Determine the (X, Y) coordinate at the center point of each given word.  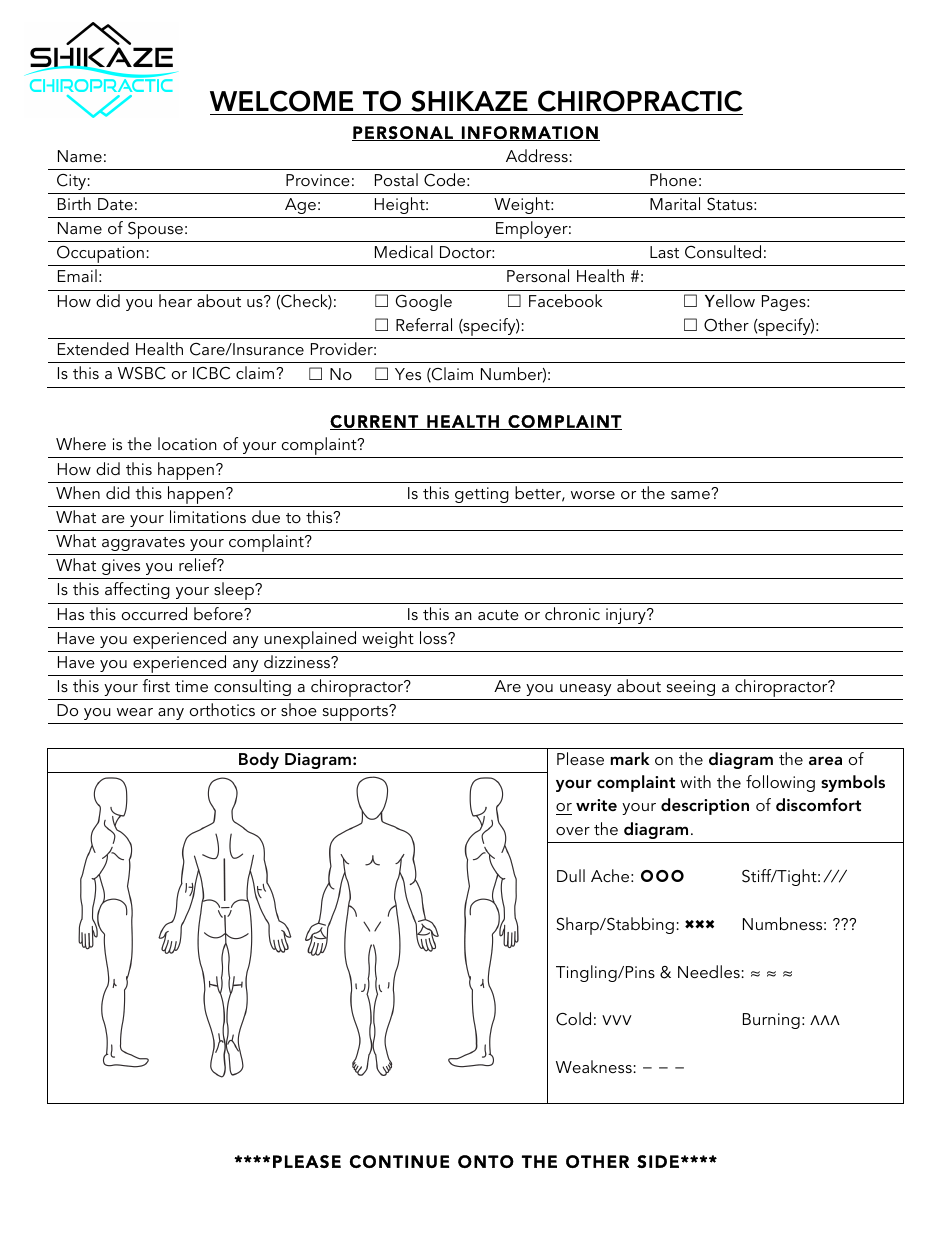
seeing (691, 688)
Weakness (594, 1066)
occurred (154, 613)
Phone (673, 179)
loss (434, 637)
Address (537, 155)
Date (115, 204)
